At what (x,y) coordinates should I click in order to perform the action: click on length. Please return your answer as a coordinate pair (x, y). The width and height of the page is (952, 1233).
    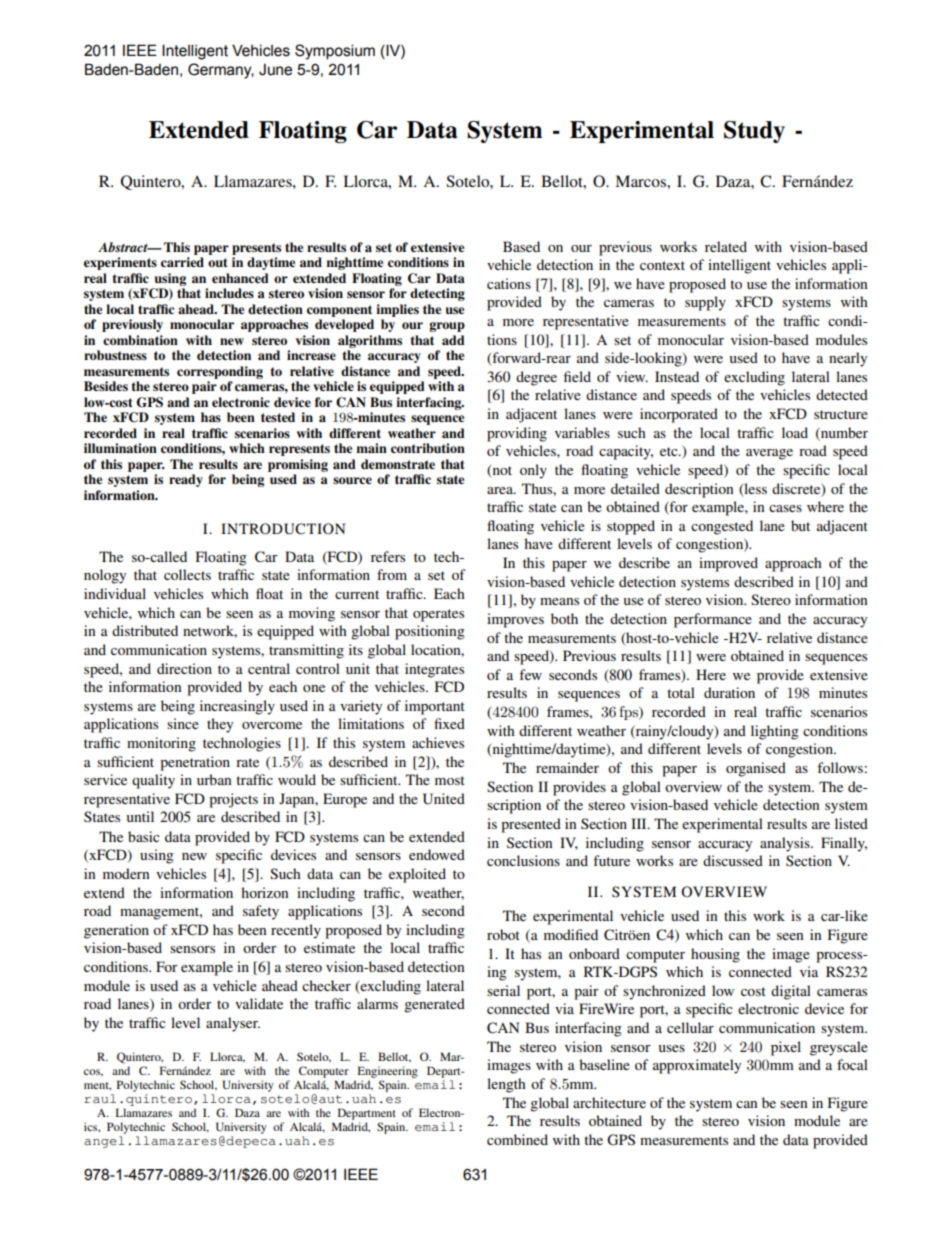
    Looking at the image, I should click on (506, 1085).
